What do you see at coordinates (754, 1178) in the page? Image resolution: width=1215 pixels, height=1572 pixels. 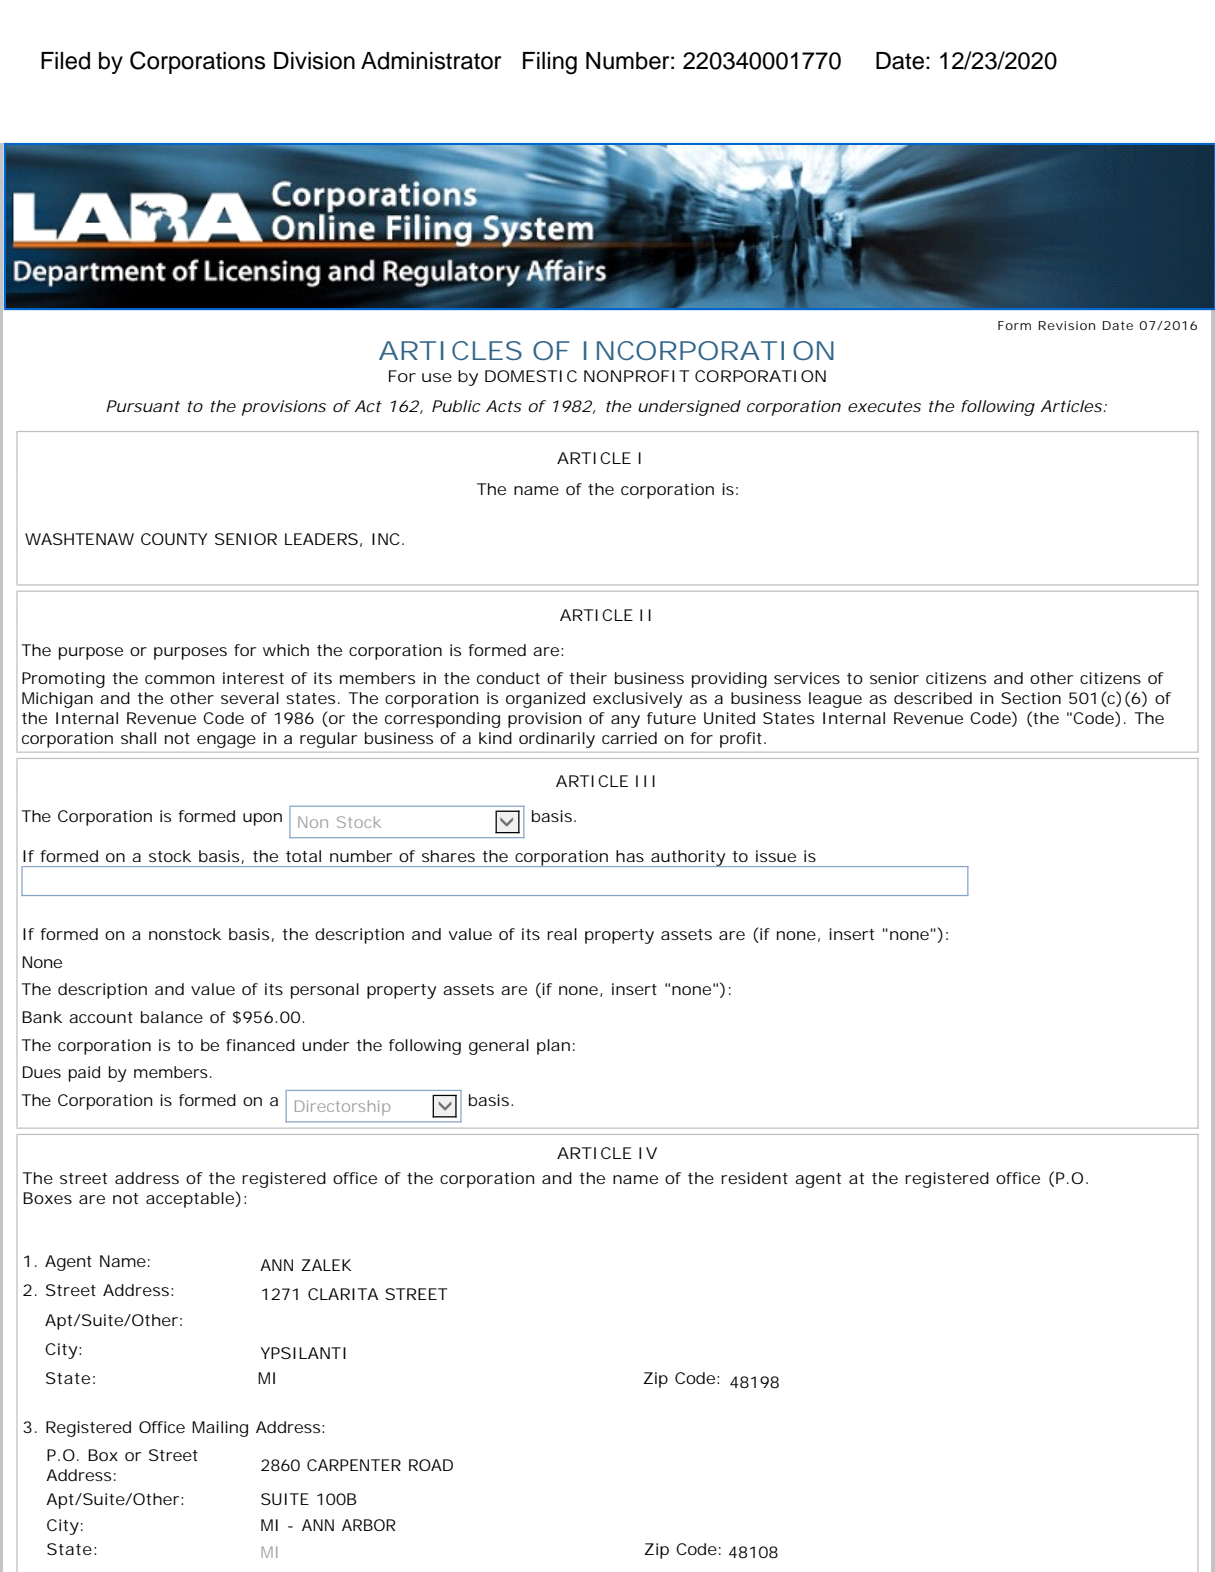 I see `resident` at bounding box center [754, 1178].
